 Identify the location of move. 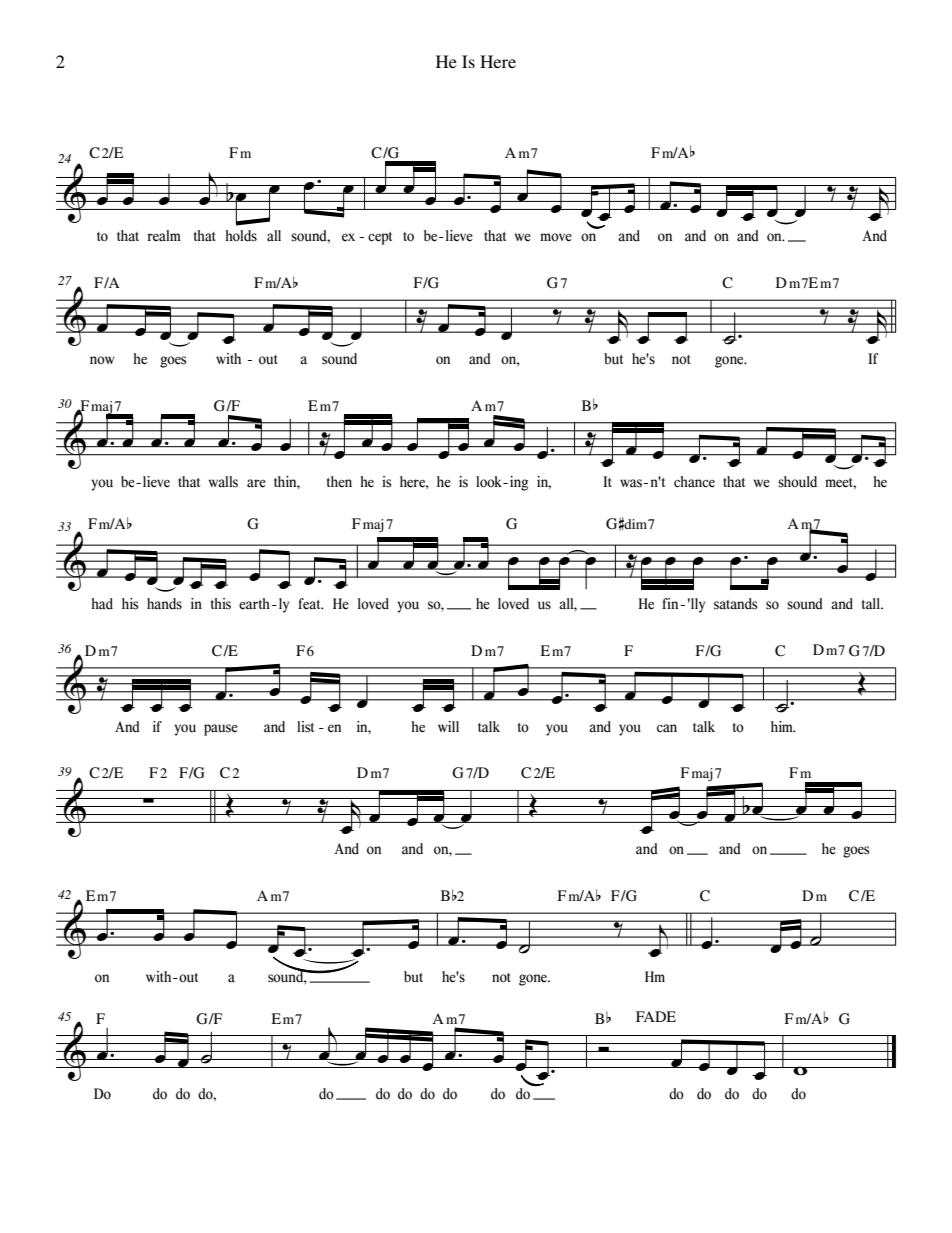
(556, 237).
